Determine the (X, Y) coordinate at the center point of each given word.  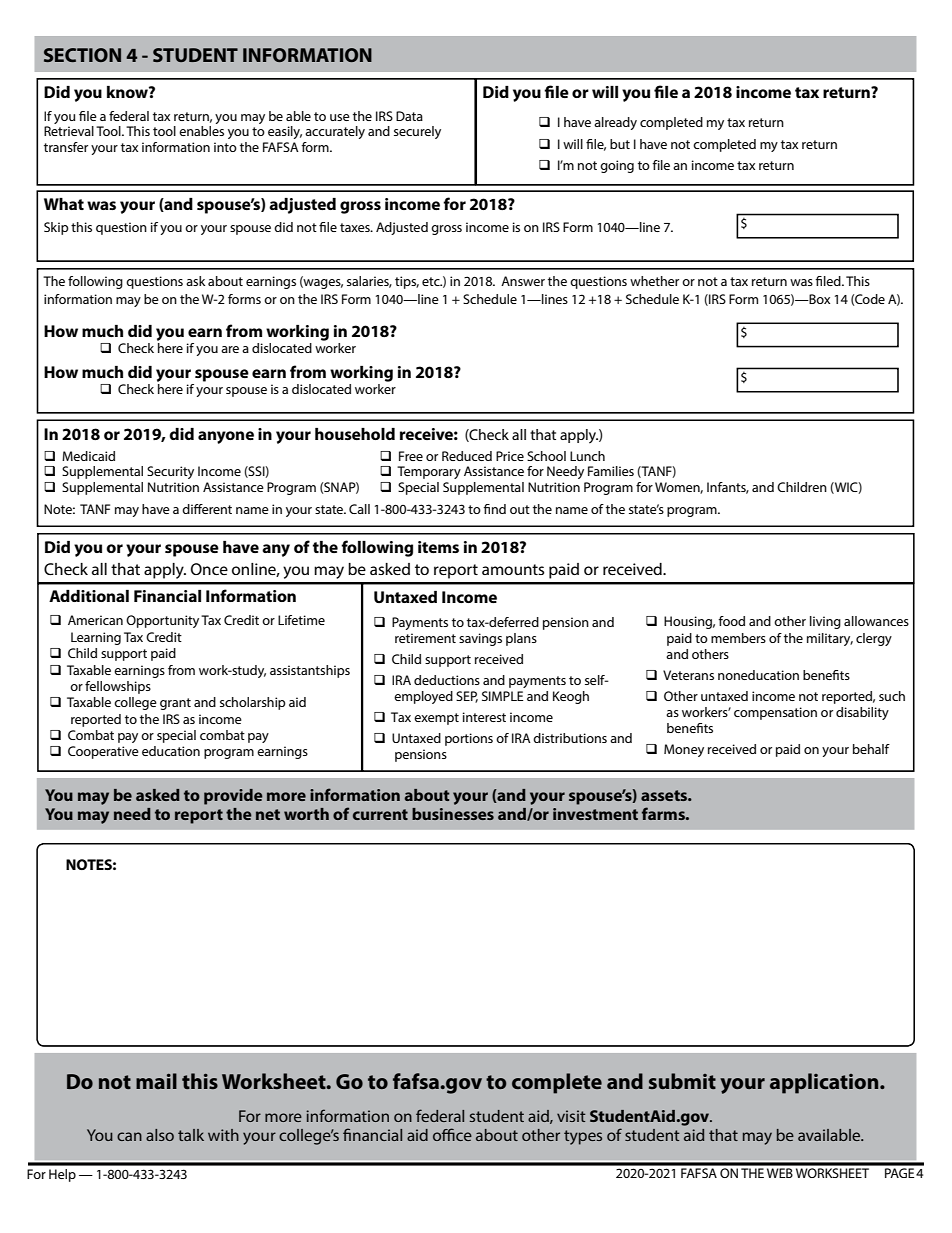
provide (233, 797)
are (230, 349)
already (615, 123)
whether (654, 281)
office (452, 1134)
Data (409, 116)
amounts (513, 569)
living (825, 622)
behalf (871, 749)
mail (156, 1081)
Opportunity (162, 621)
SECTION (82, 55)
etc (432, 281)
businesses (453, 814)
